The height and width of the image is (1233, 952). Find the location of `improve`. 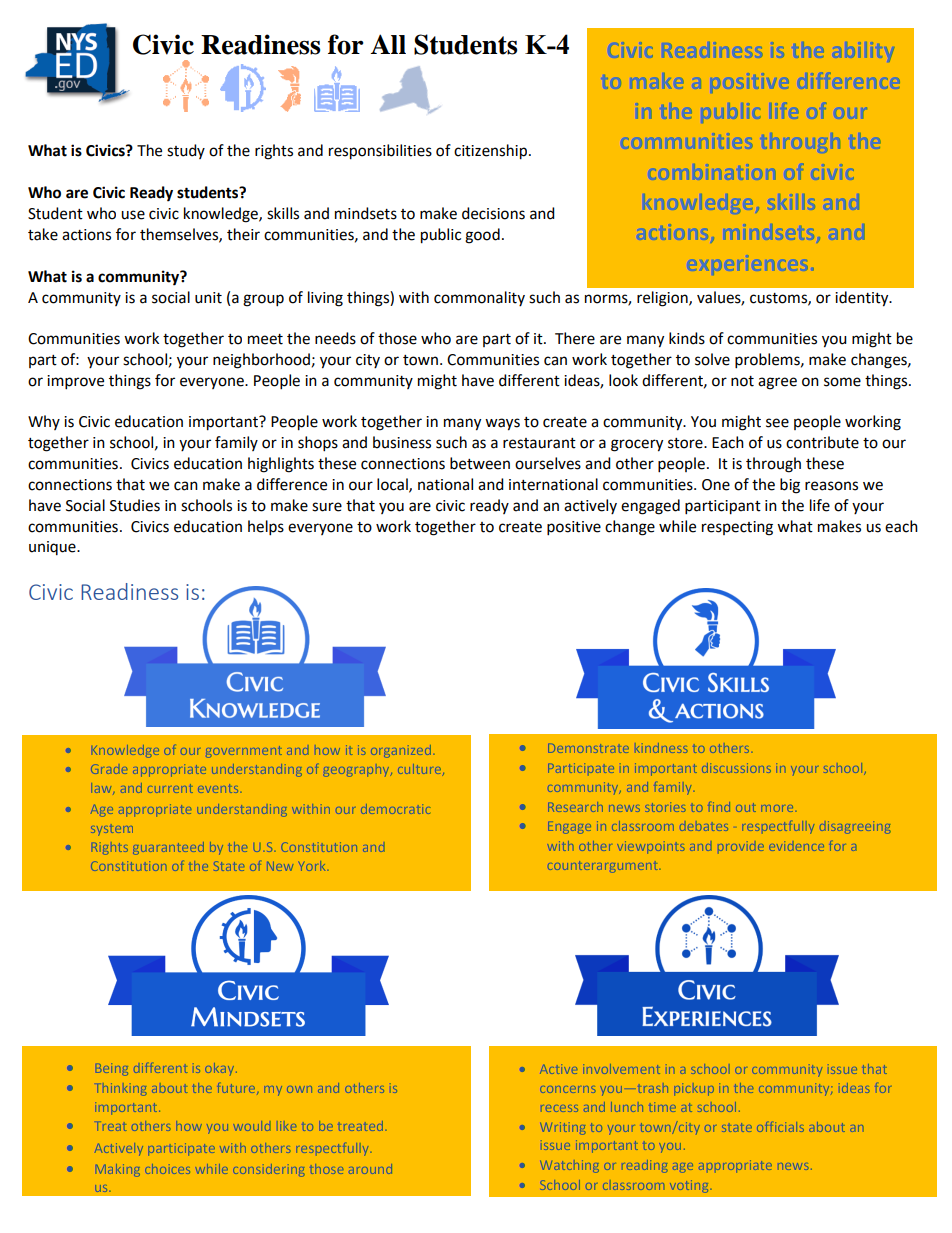

improve is located at coordinates (75, 382).
